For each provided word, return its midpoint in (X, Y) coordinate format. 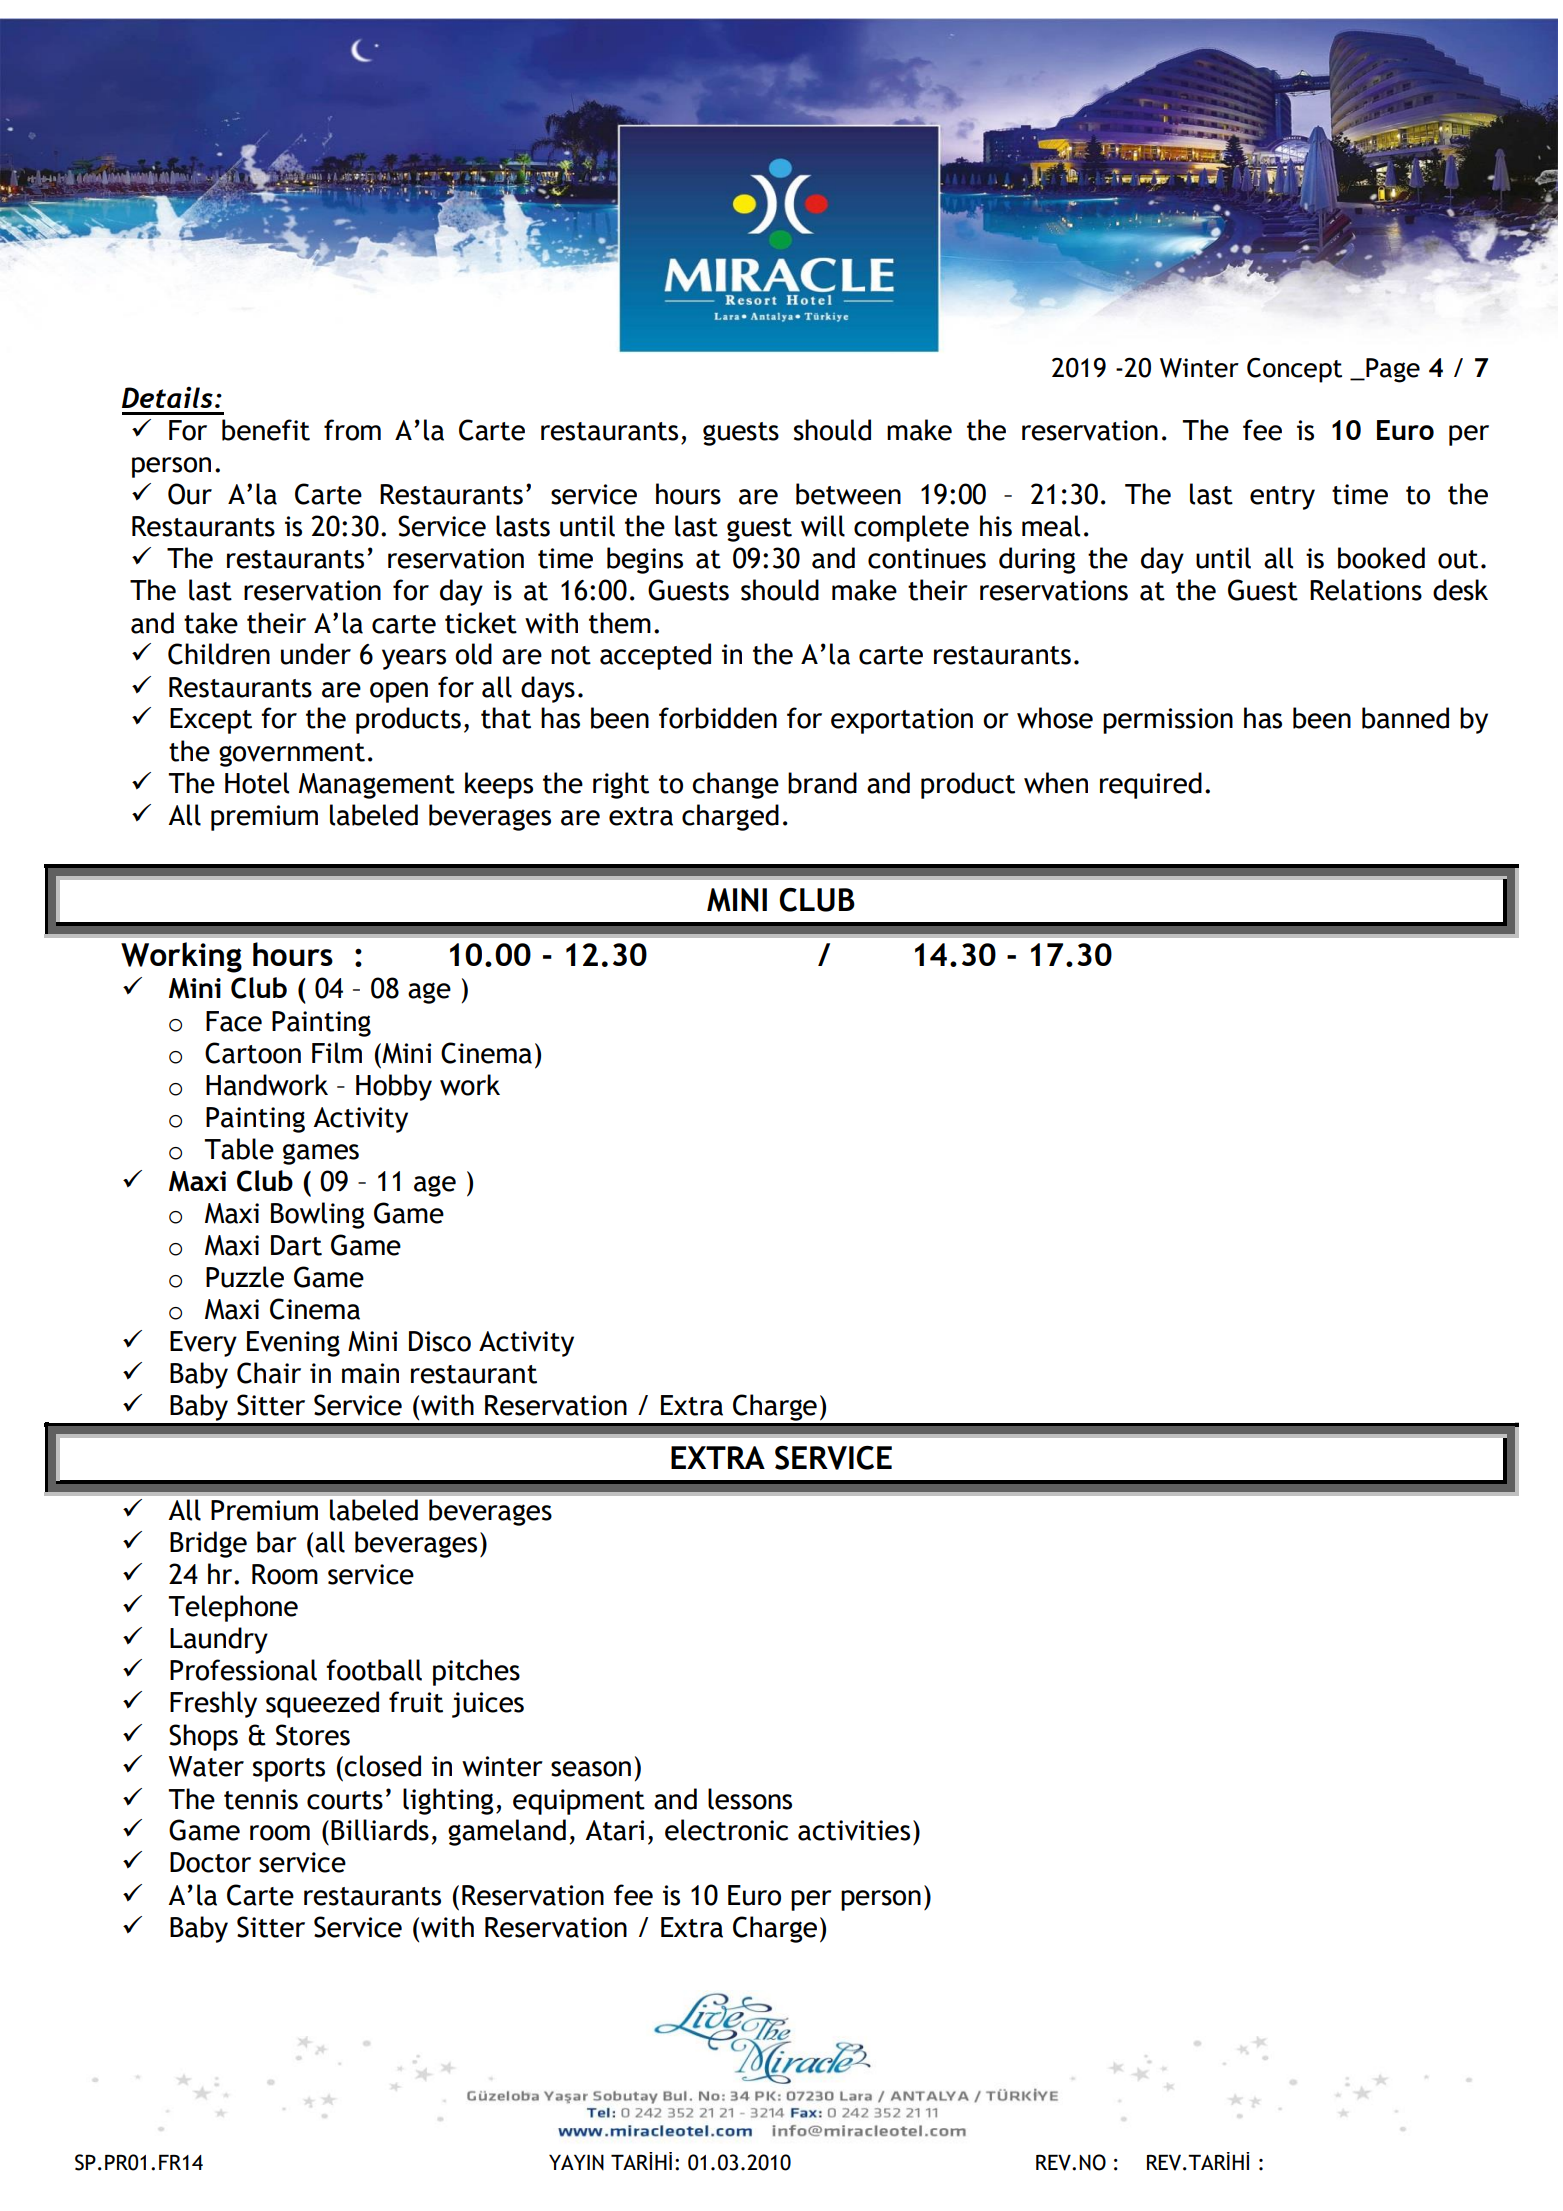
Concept (1294, 370)
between (848, 494)
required (1151, 785)
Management (377, 786)
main (370, 1373)
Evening (293, 1344)
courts (345, 1800)
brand (822, 783)
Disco (440, 1341)
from (352, 430)
